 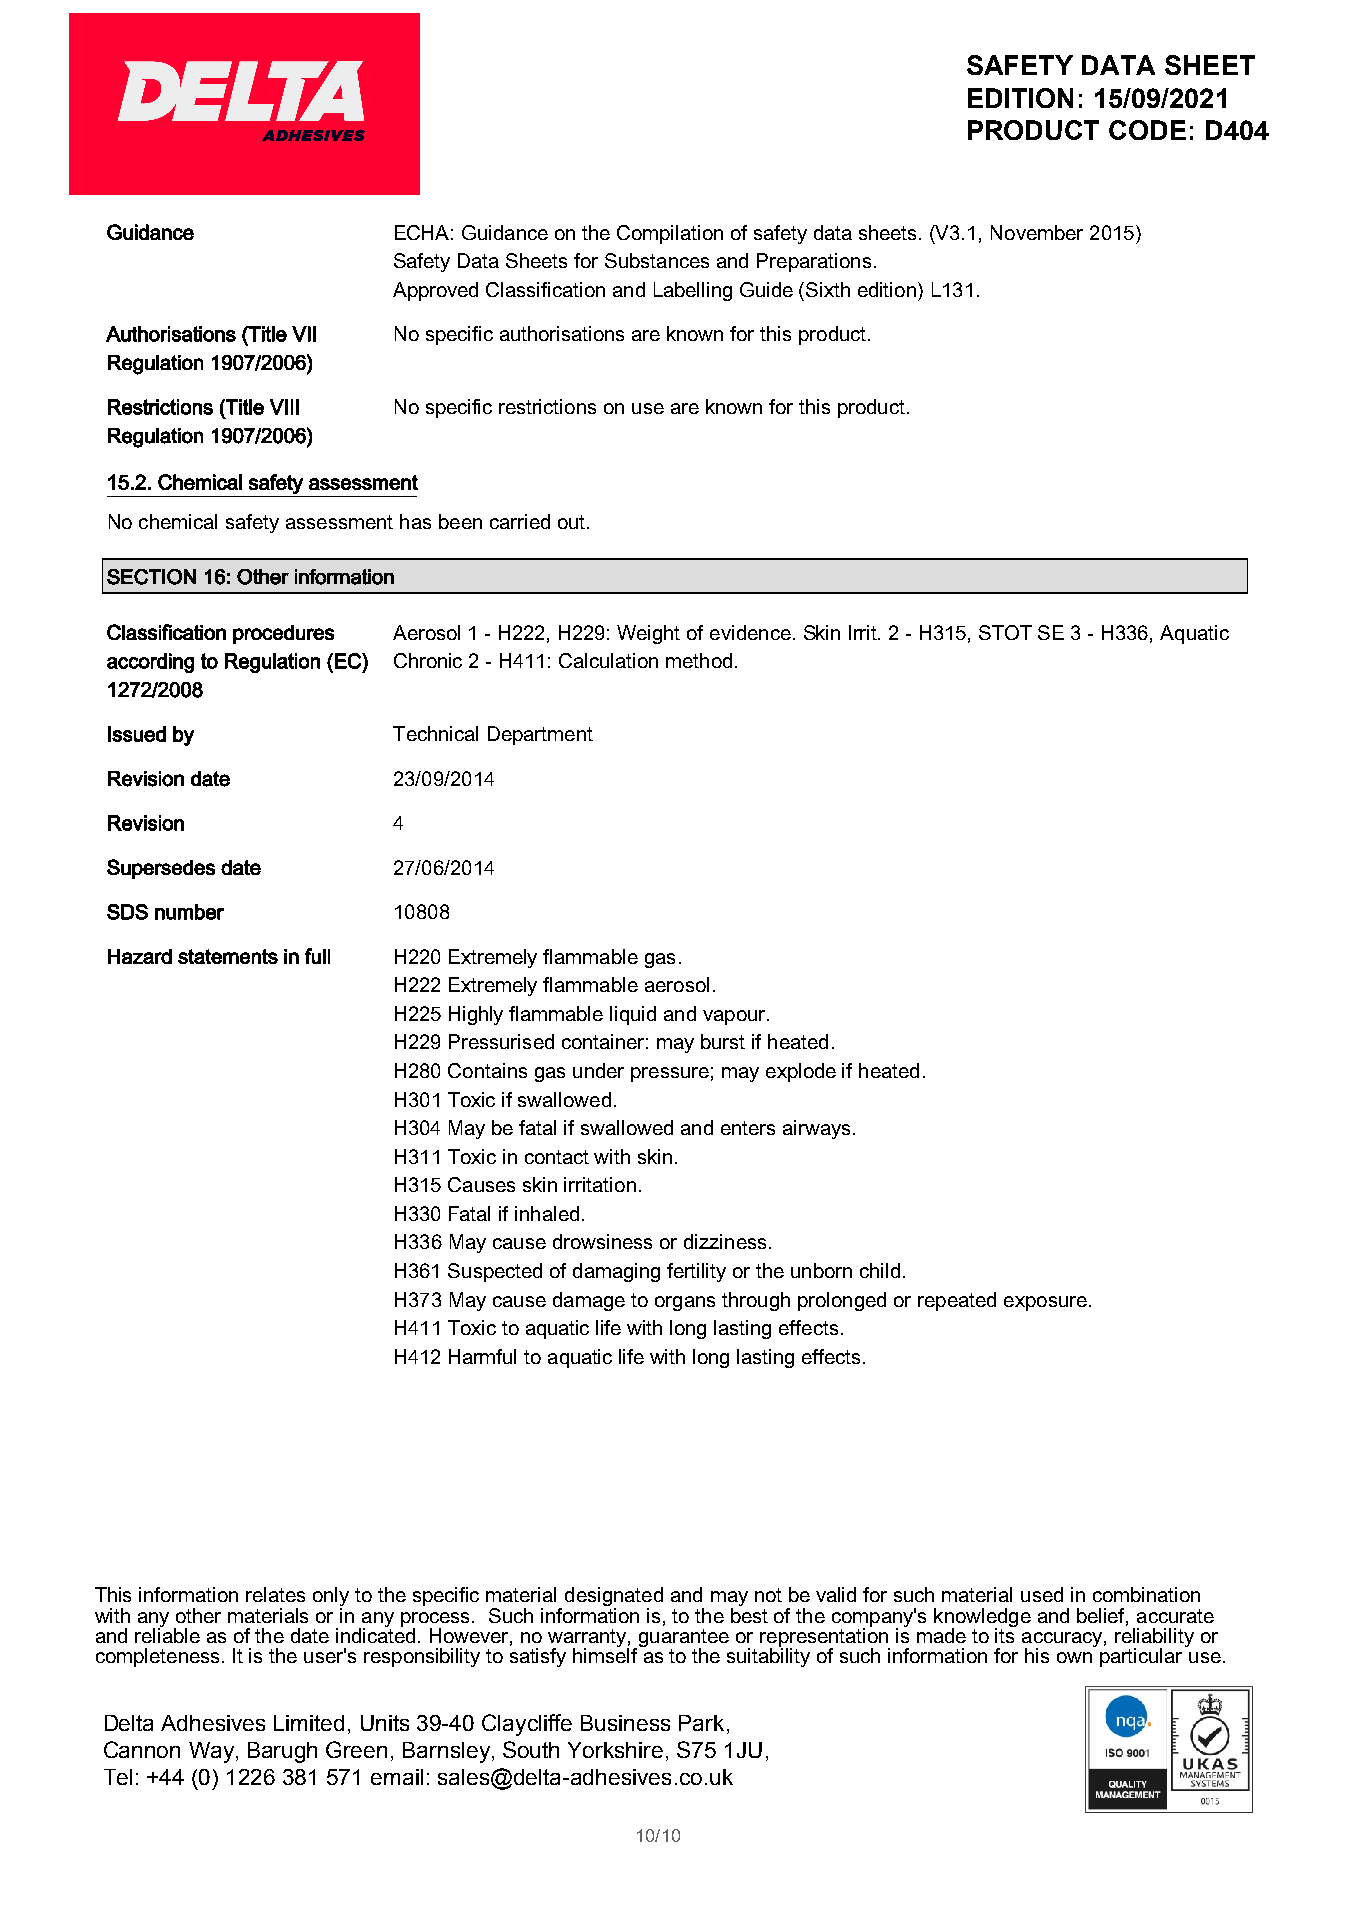 What do you see at coordinates (435, 291) in the document?
I see `Approved` at bounding box center [435, 291].
